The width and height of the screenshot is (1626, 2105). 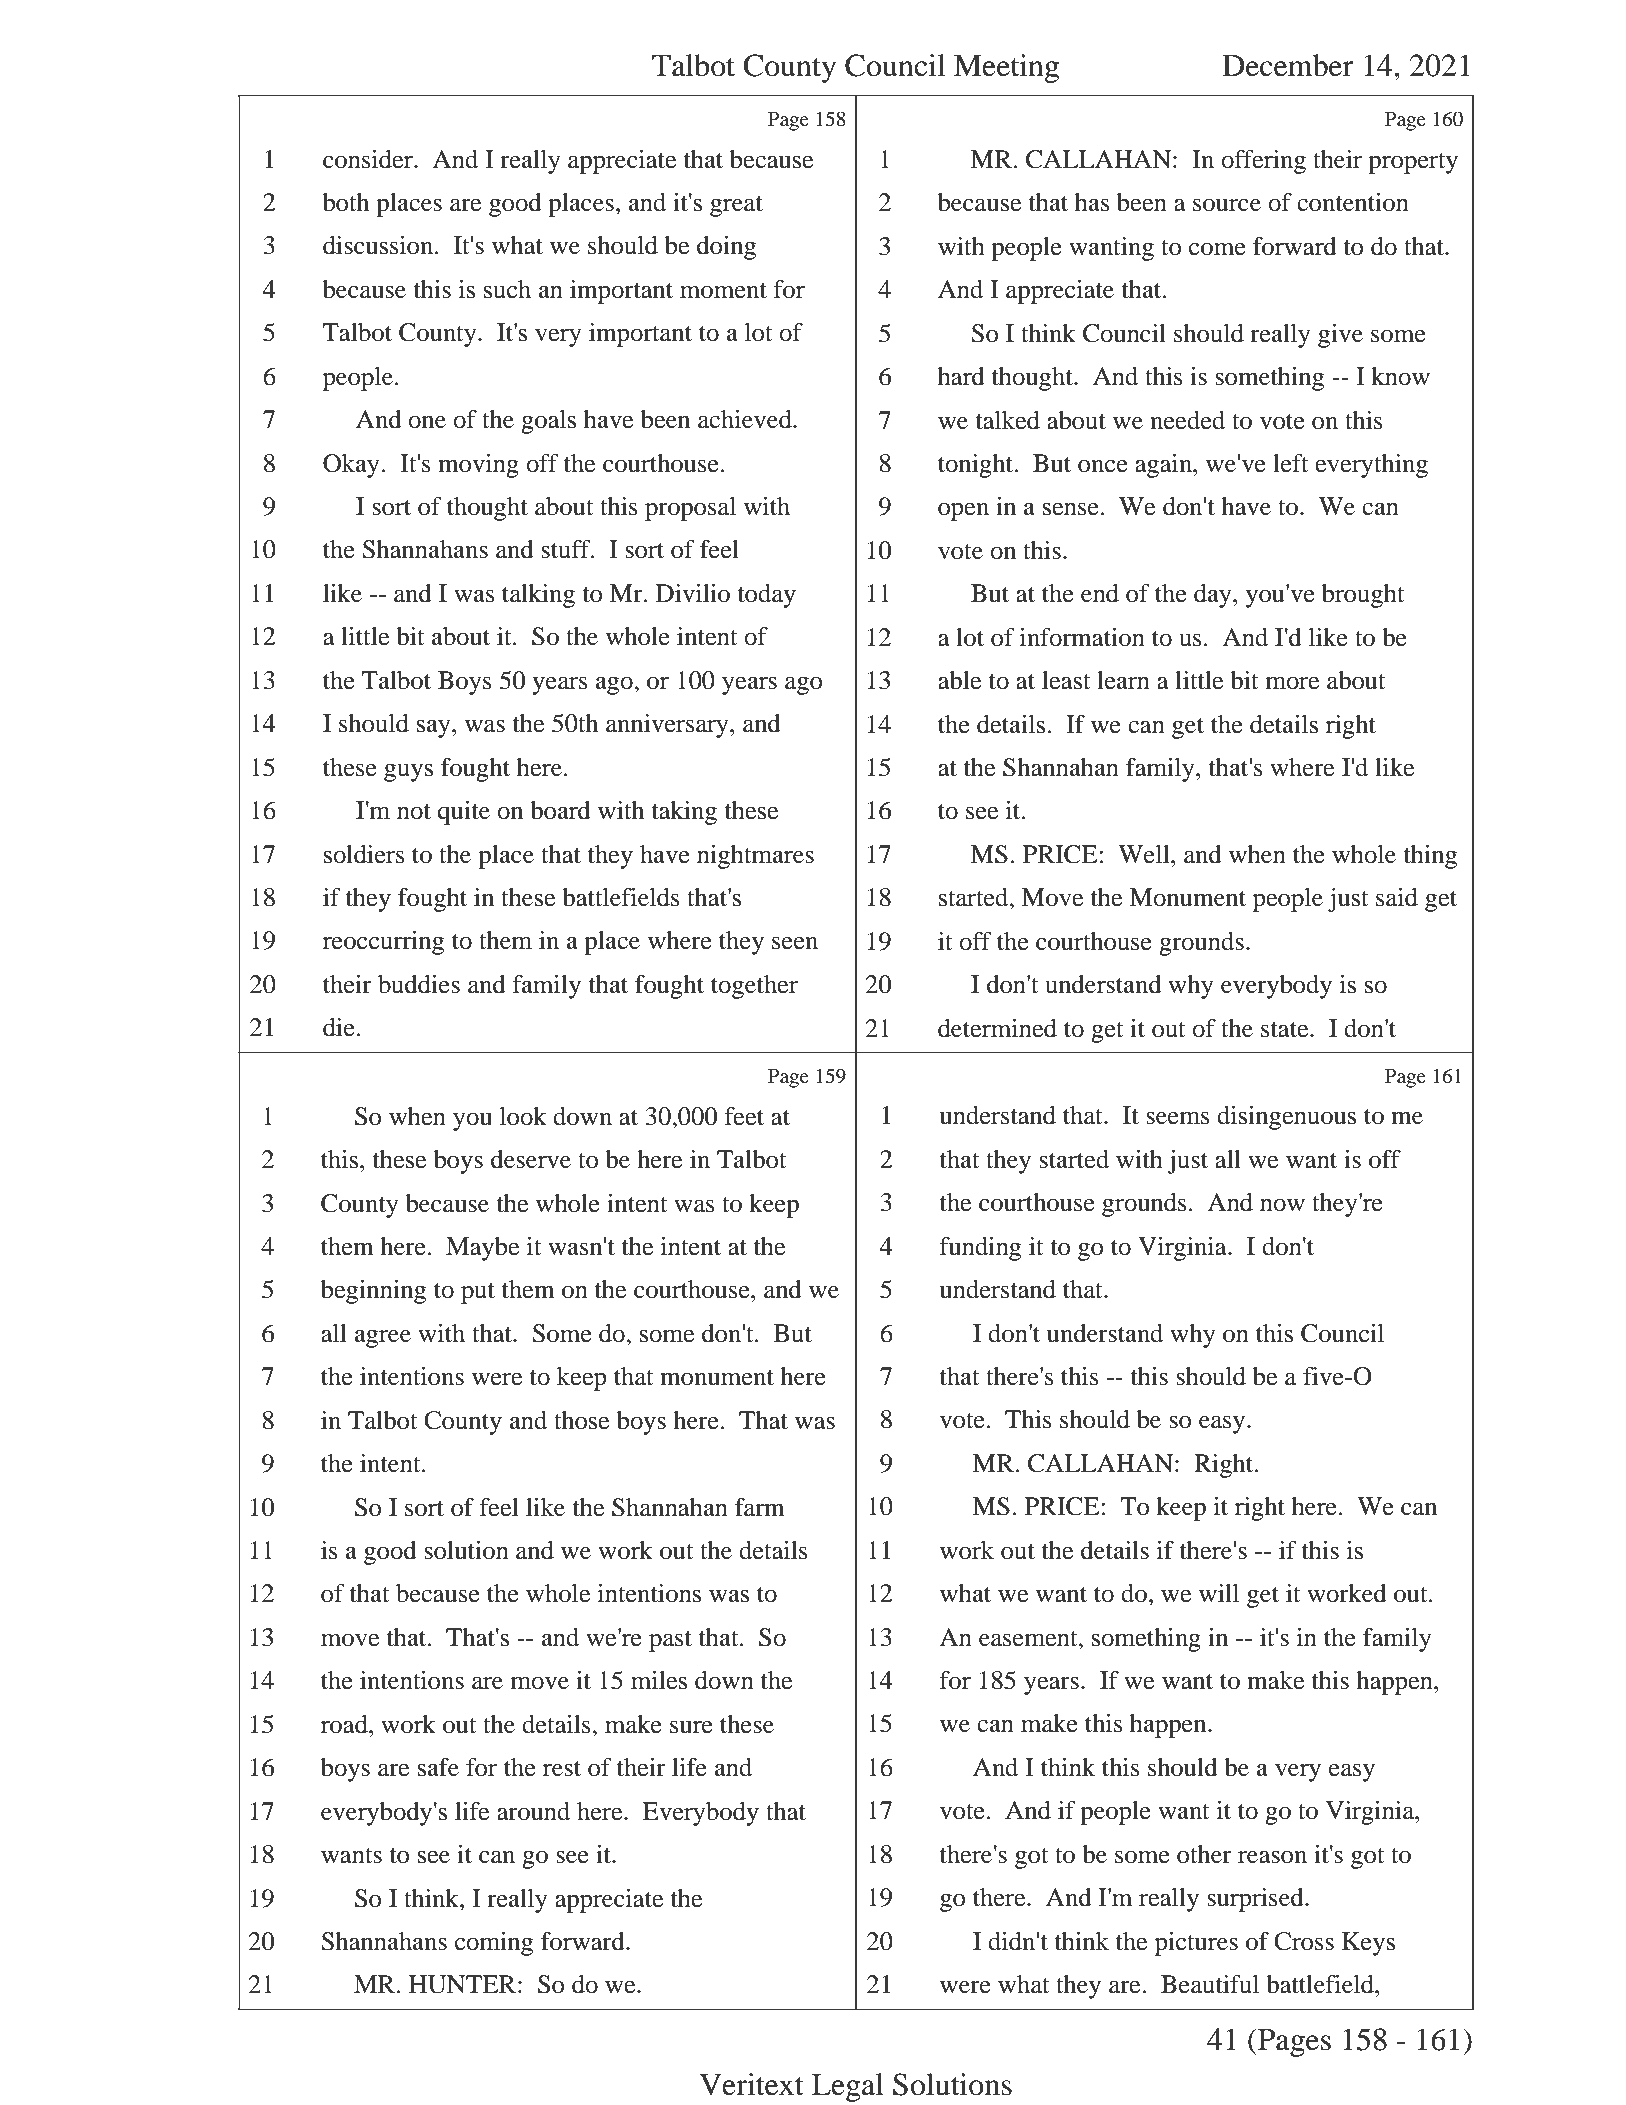 I want to click on Legal, so click(x=848, y=2087).
